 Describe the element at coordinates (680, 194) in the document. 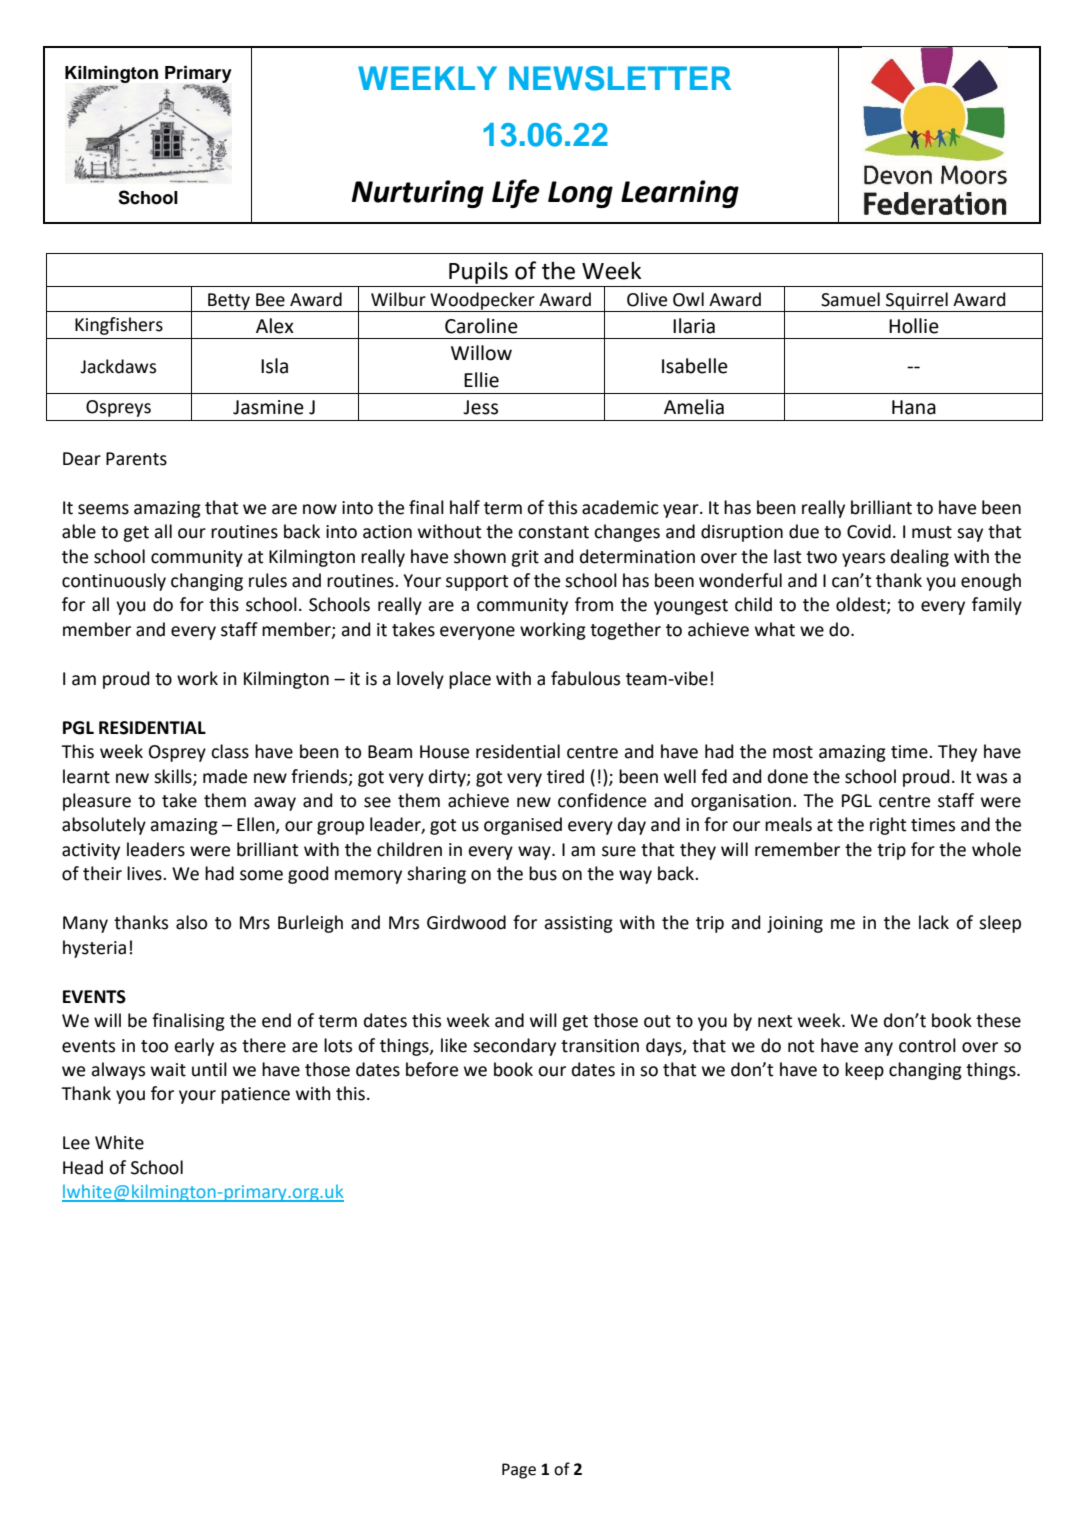

I see `Learning` at that location.
